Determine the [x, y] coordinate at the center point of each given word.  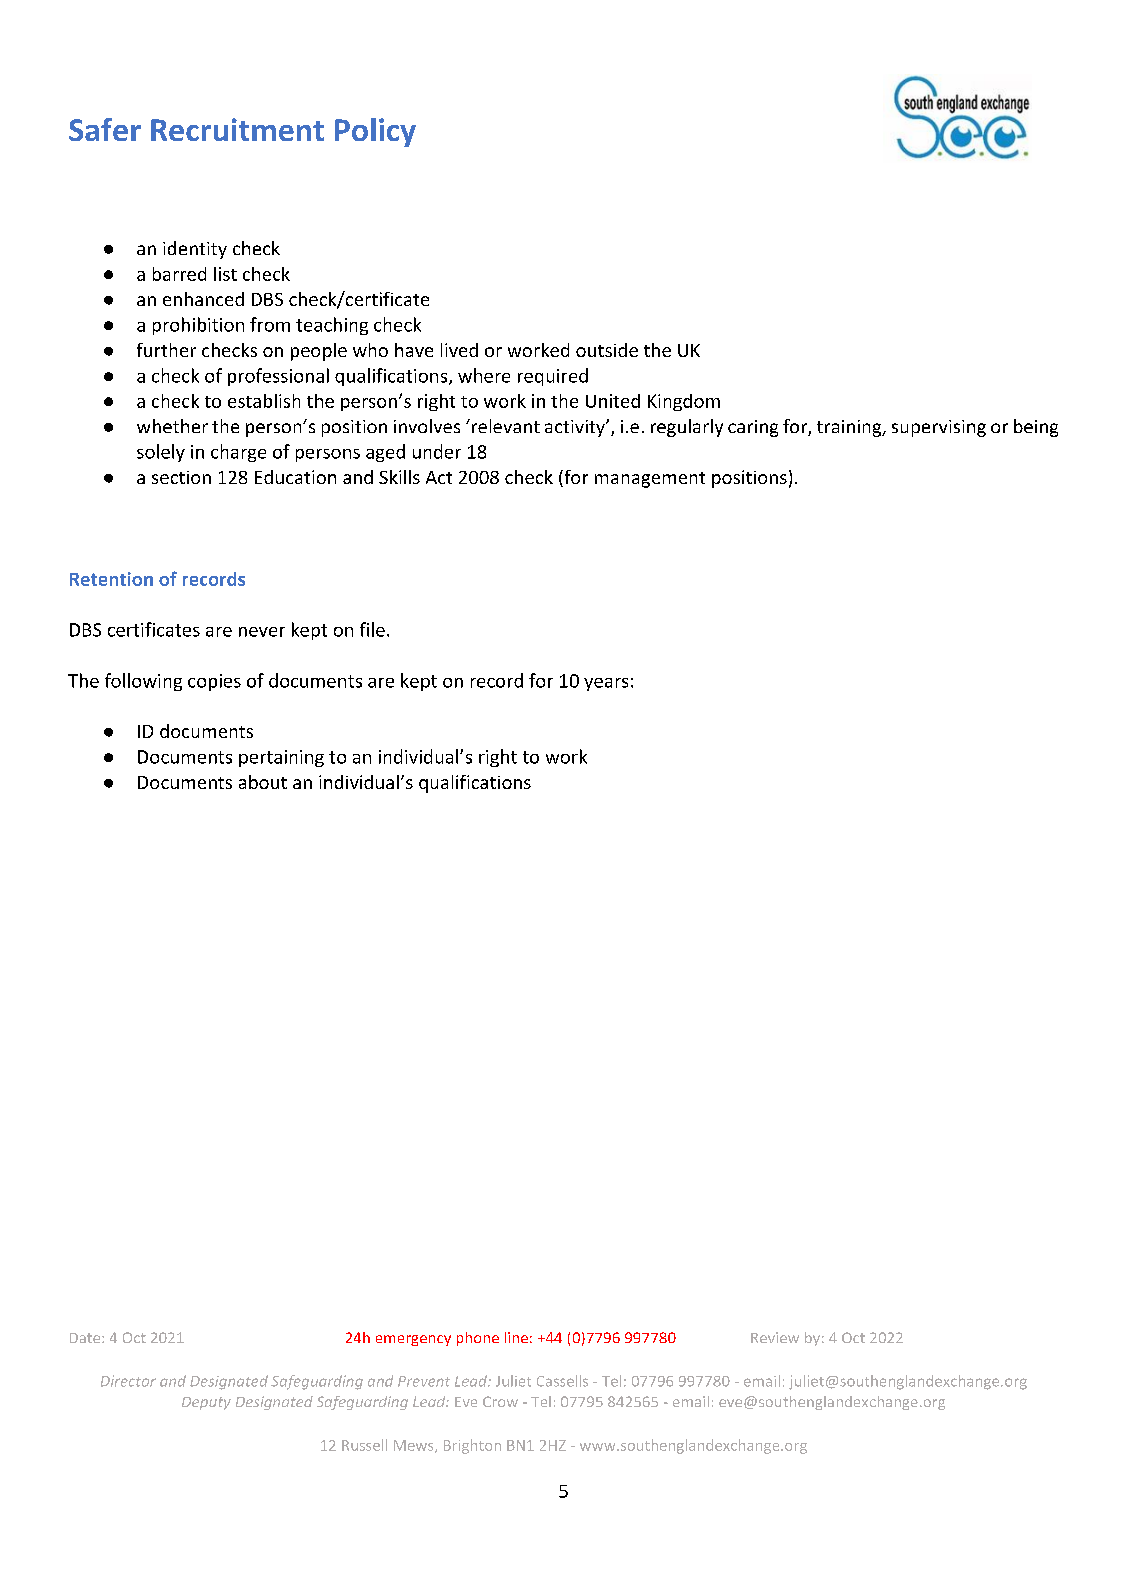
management [650, 480]
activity [576, 428]
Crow [500, 1401]
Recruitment [237, 129]
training [850, 428]
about [263, 782]
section [181, 477]
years [606, 684]
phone [478, 1339]
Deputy [206, 1403]
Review [775, 1337]
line [516, 1337]
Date [86, 1338]
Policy [375, 132]
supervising [939, 428]
